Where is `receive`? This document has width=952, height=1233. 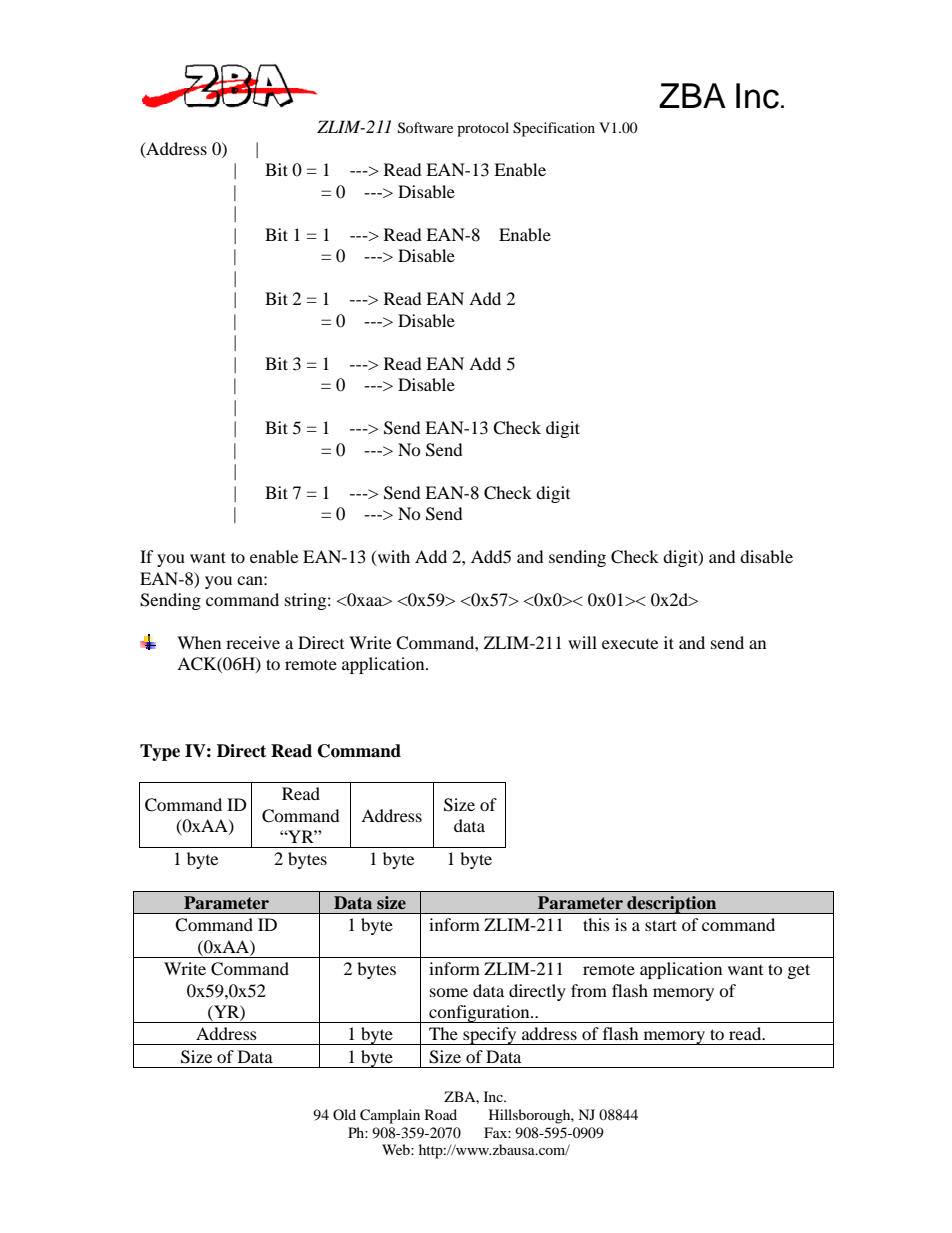
receive is located at coordinates (253, 642).
